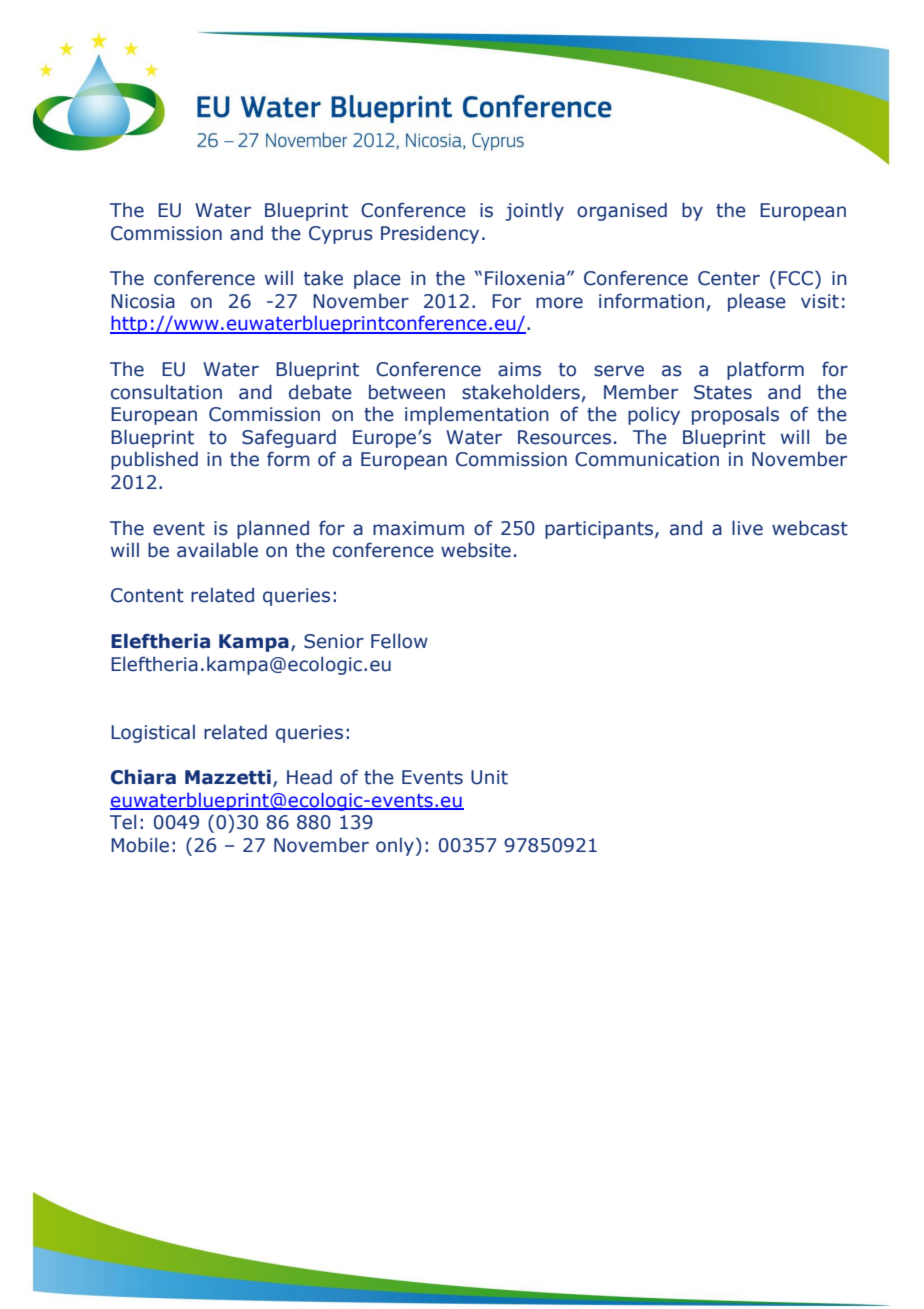 Image resolution: width=924 pixels, height=1309 pixels. Describe the element at coordinates (476, 550) in the document. I see `website` at that location.
